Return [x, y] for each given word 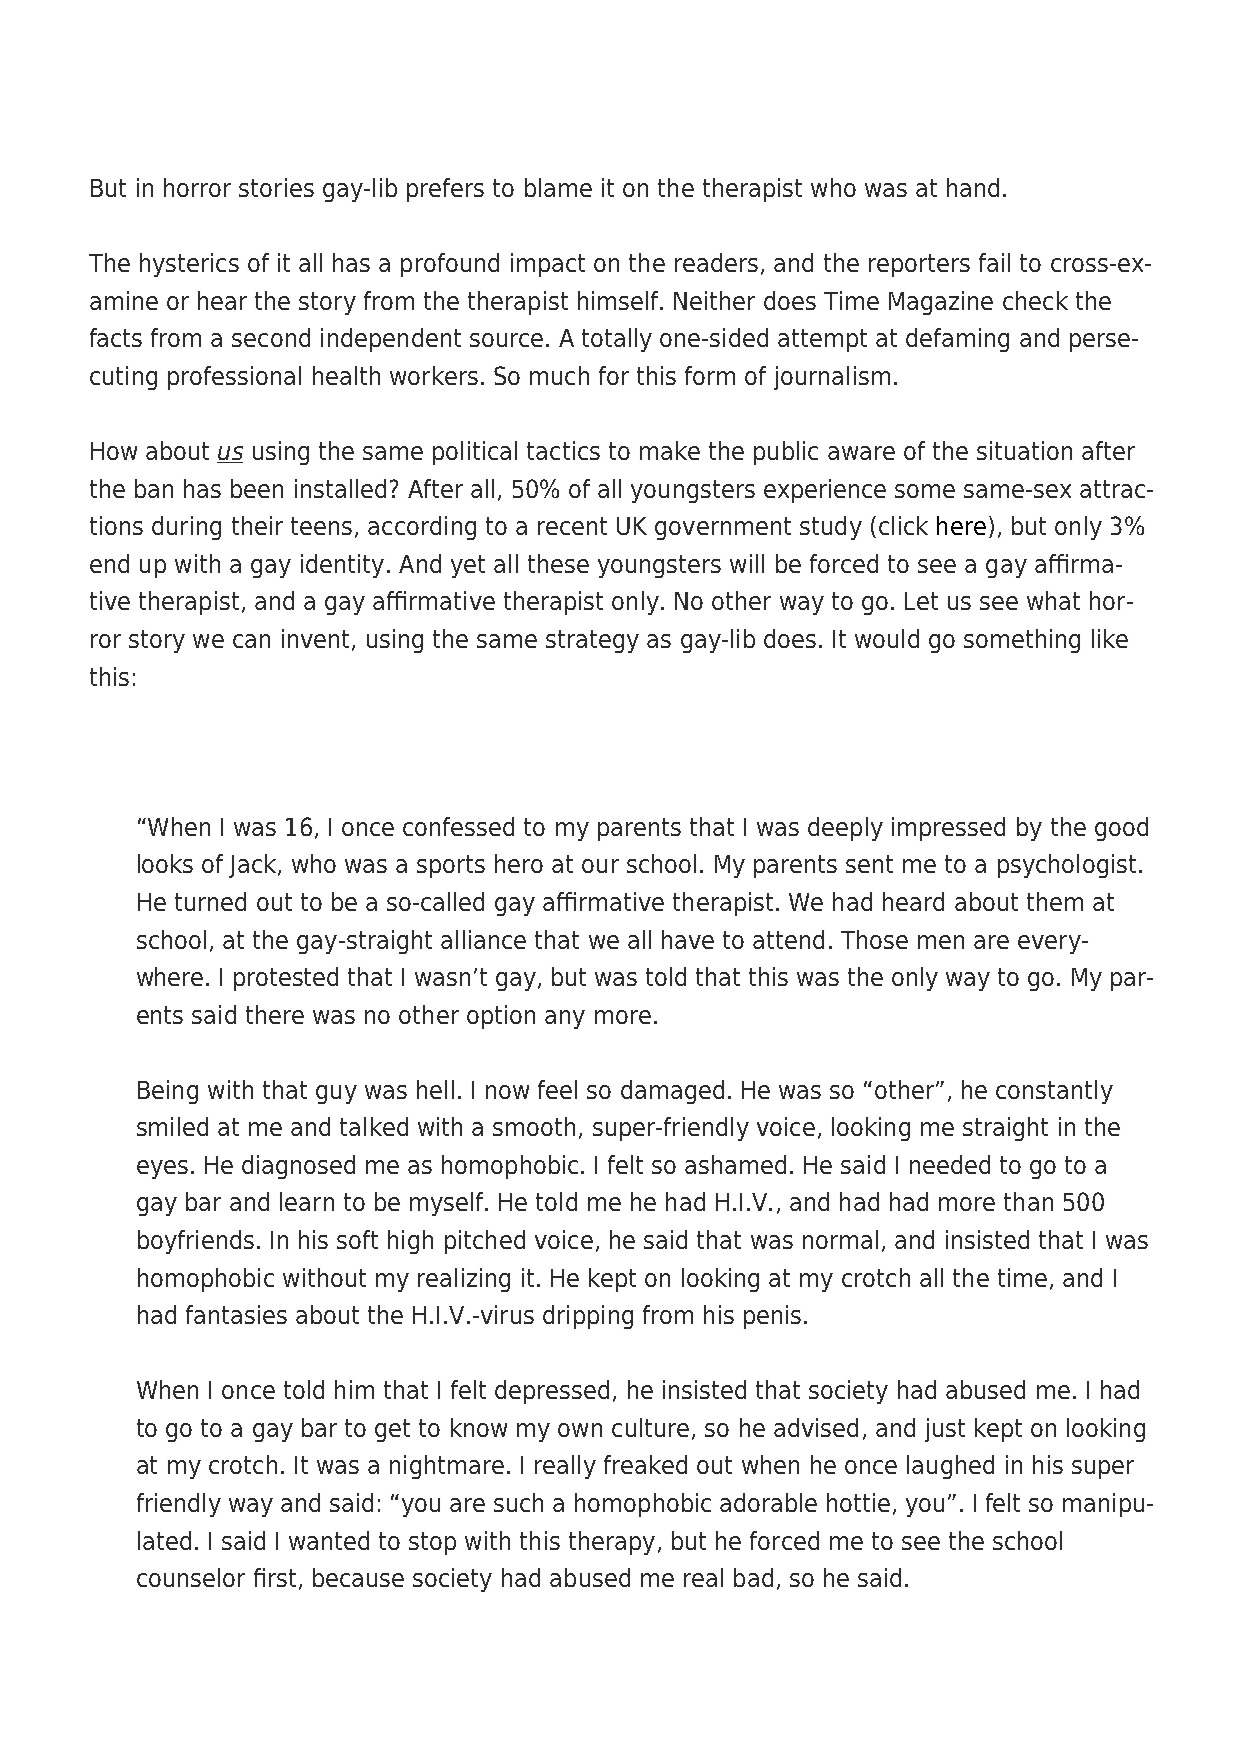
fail [994, 262]
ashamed [735, 1164]
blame [558, 187]
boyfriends [196, 1242]
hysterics [189, 265]
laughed [950, 1467]
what [1053, 600]
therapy [612, 1543]
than [1028, 1201]
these [558, 563]
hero [519, 863]
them [1055, 901]
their [257, 525]
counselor [191, 1577]
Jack [254, 866]
